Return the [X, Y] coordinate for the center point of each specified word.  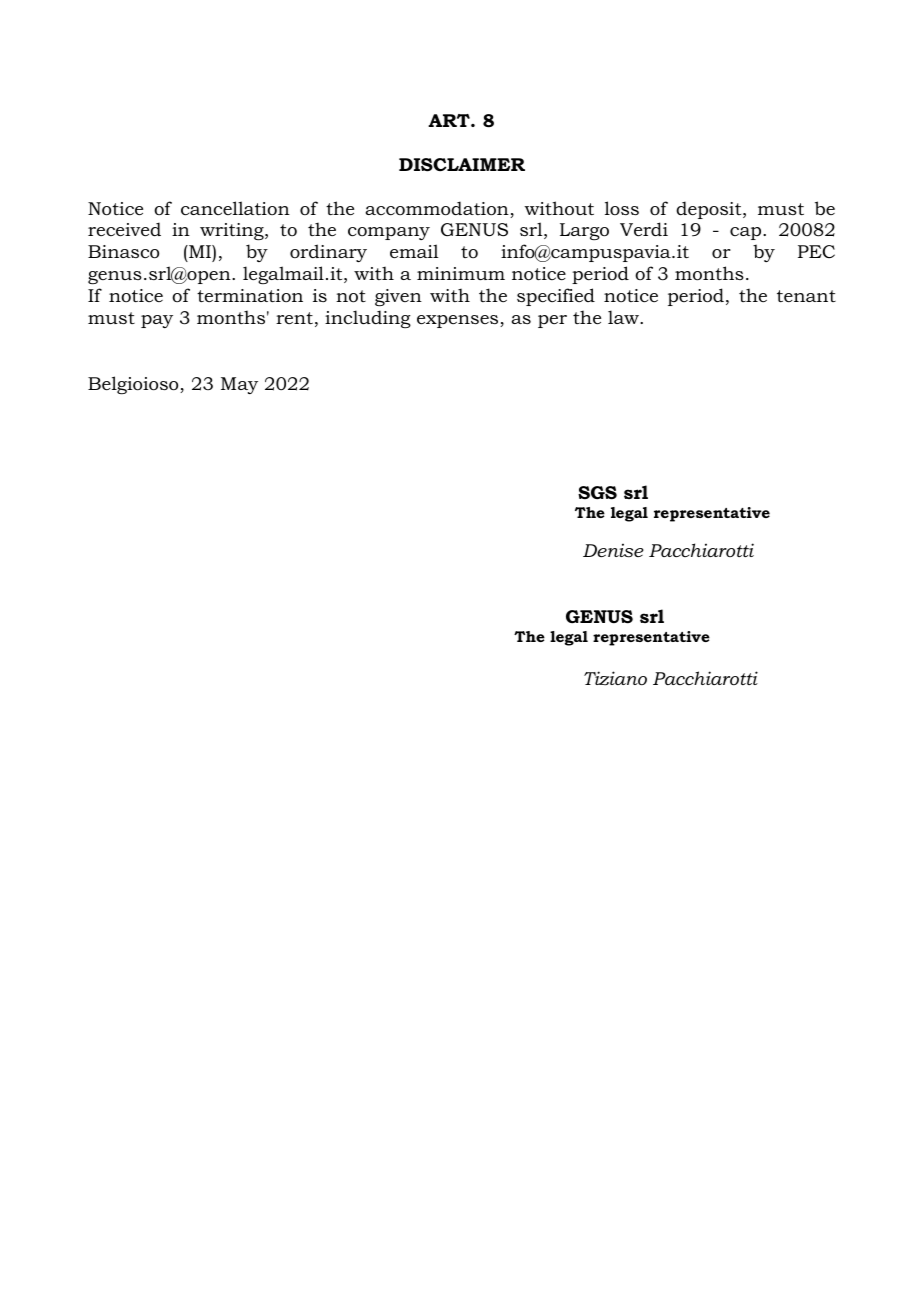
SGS [597, 493]
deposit [710, 210]
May [239, 385]
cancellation [235, 208]
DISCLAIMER [462, 165]
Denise [613, 551]
